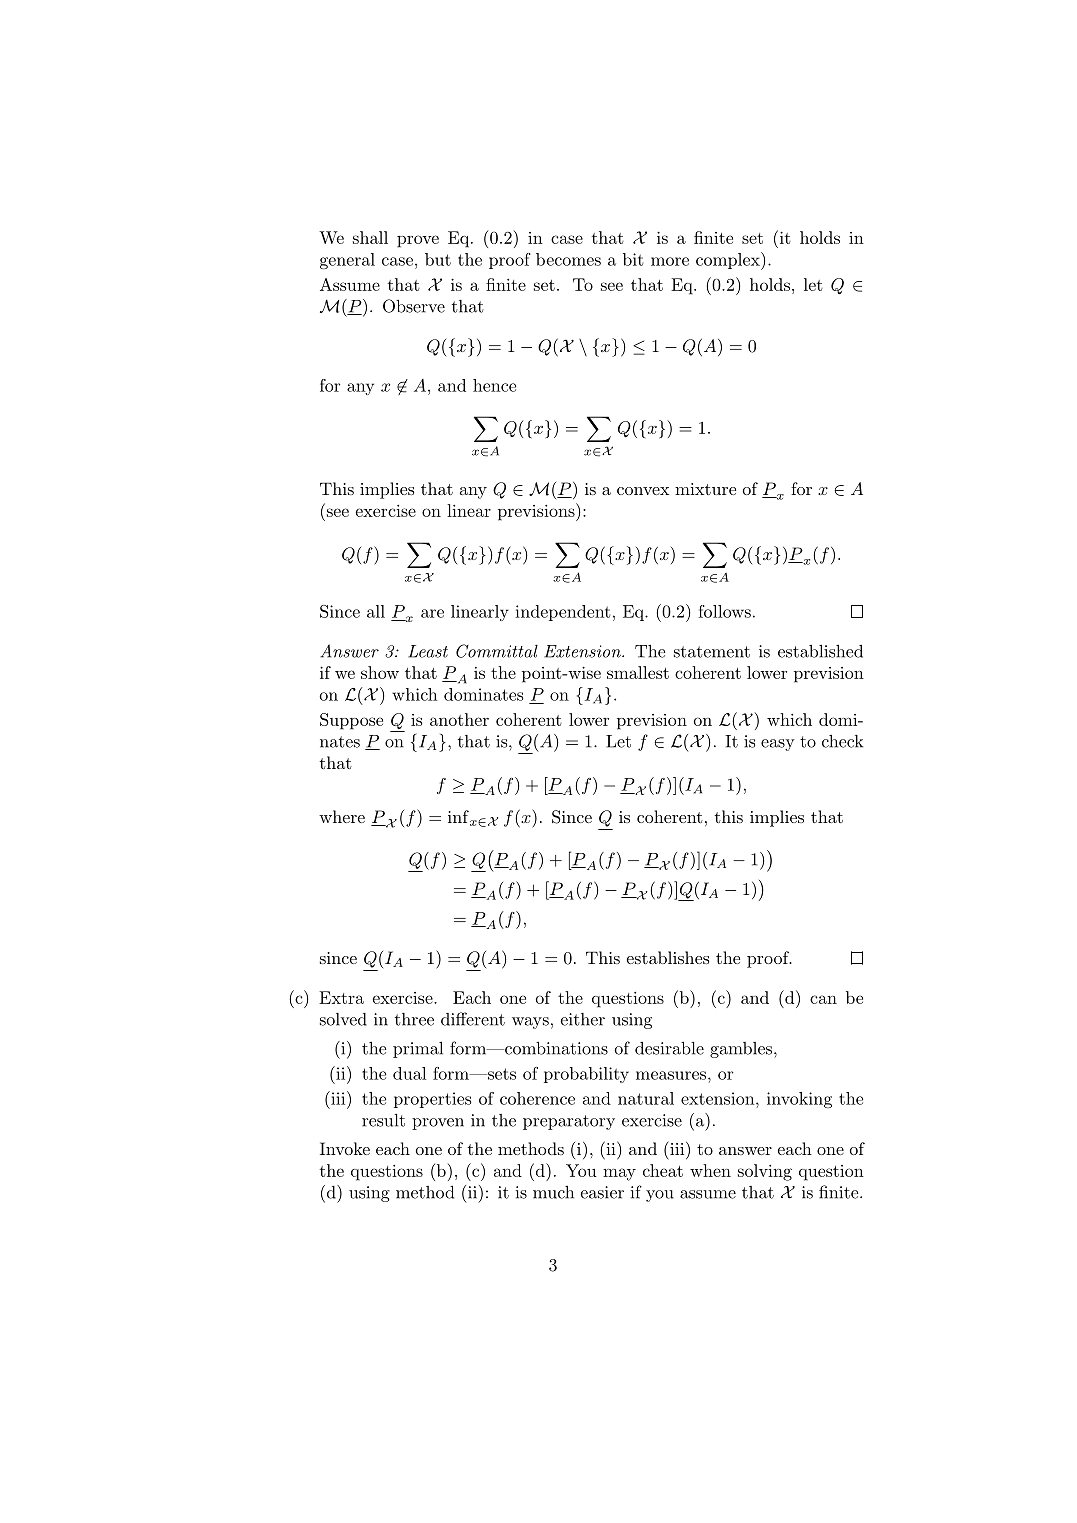 The width and height of the document is (1077, 1523). What do you see at coordinates (383, 1120) in the document?
I see `result` at bounding box center [383, 1120].
